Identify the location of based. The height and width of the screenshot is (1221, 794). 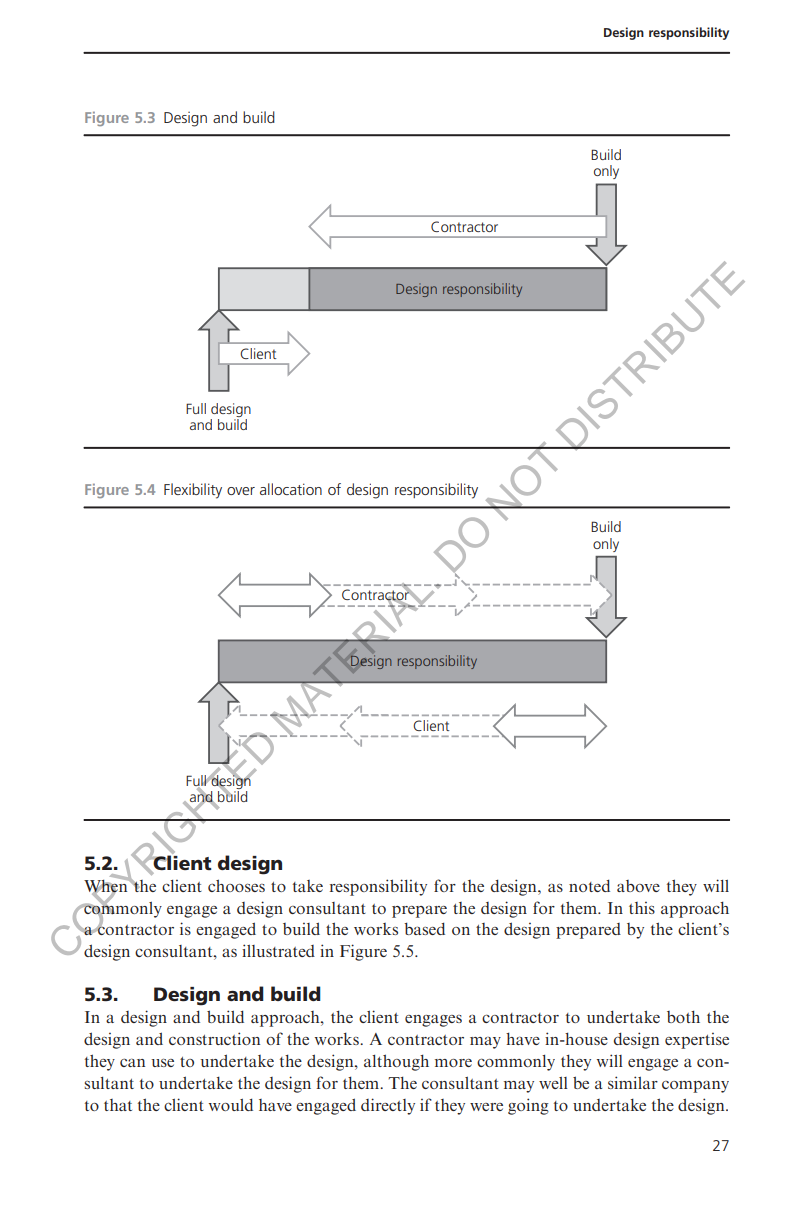
(424, 928).
